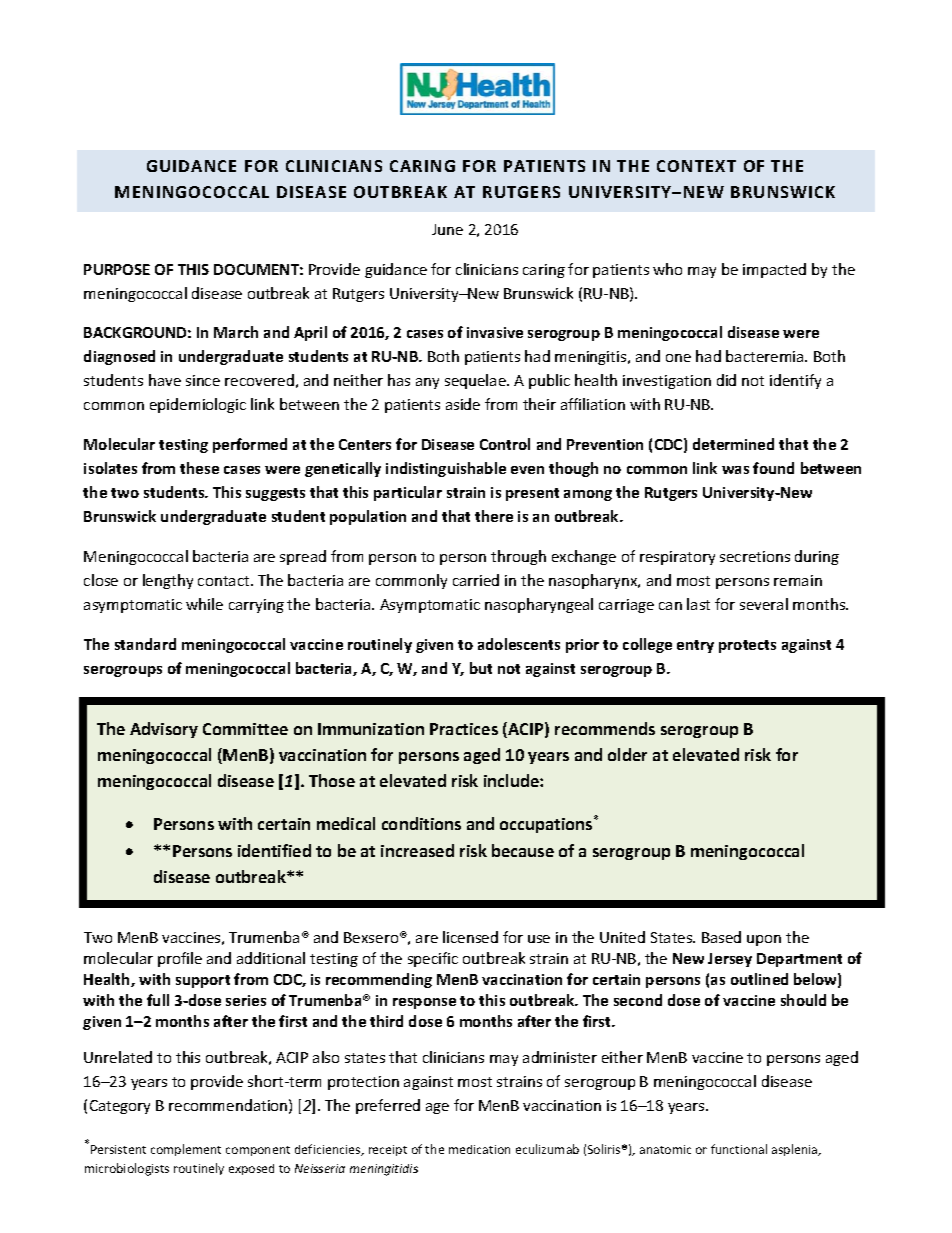  What do you see at coordinates (186, 1150) in the page?
I see `complement` at bounding box center [186, 1150].
